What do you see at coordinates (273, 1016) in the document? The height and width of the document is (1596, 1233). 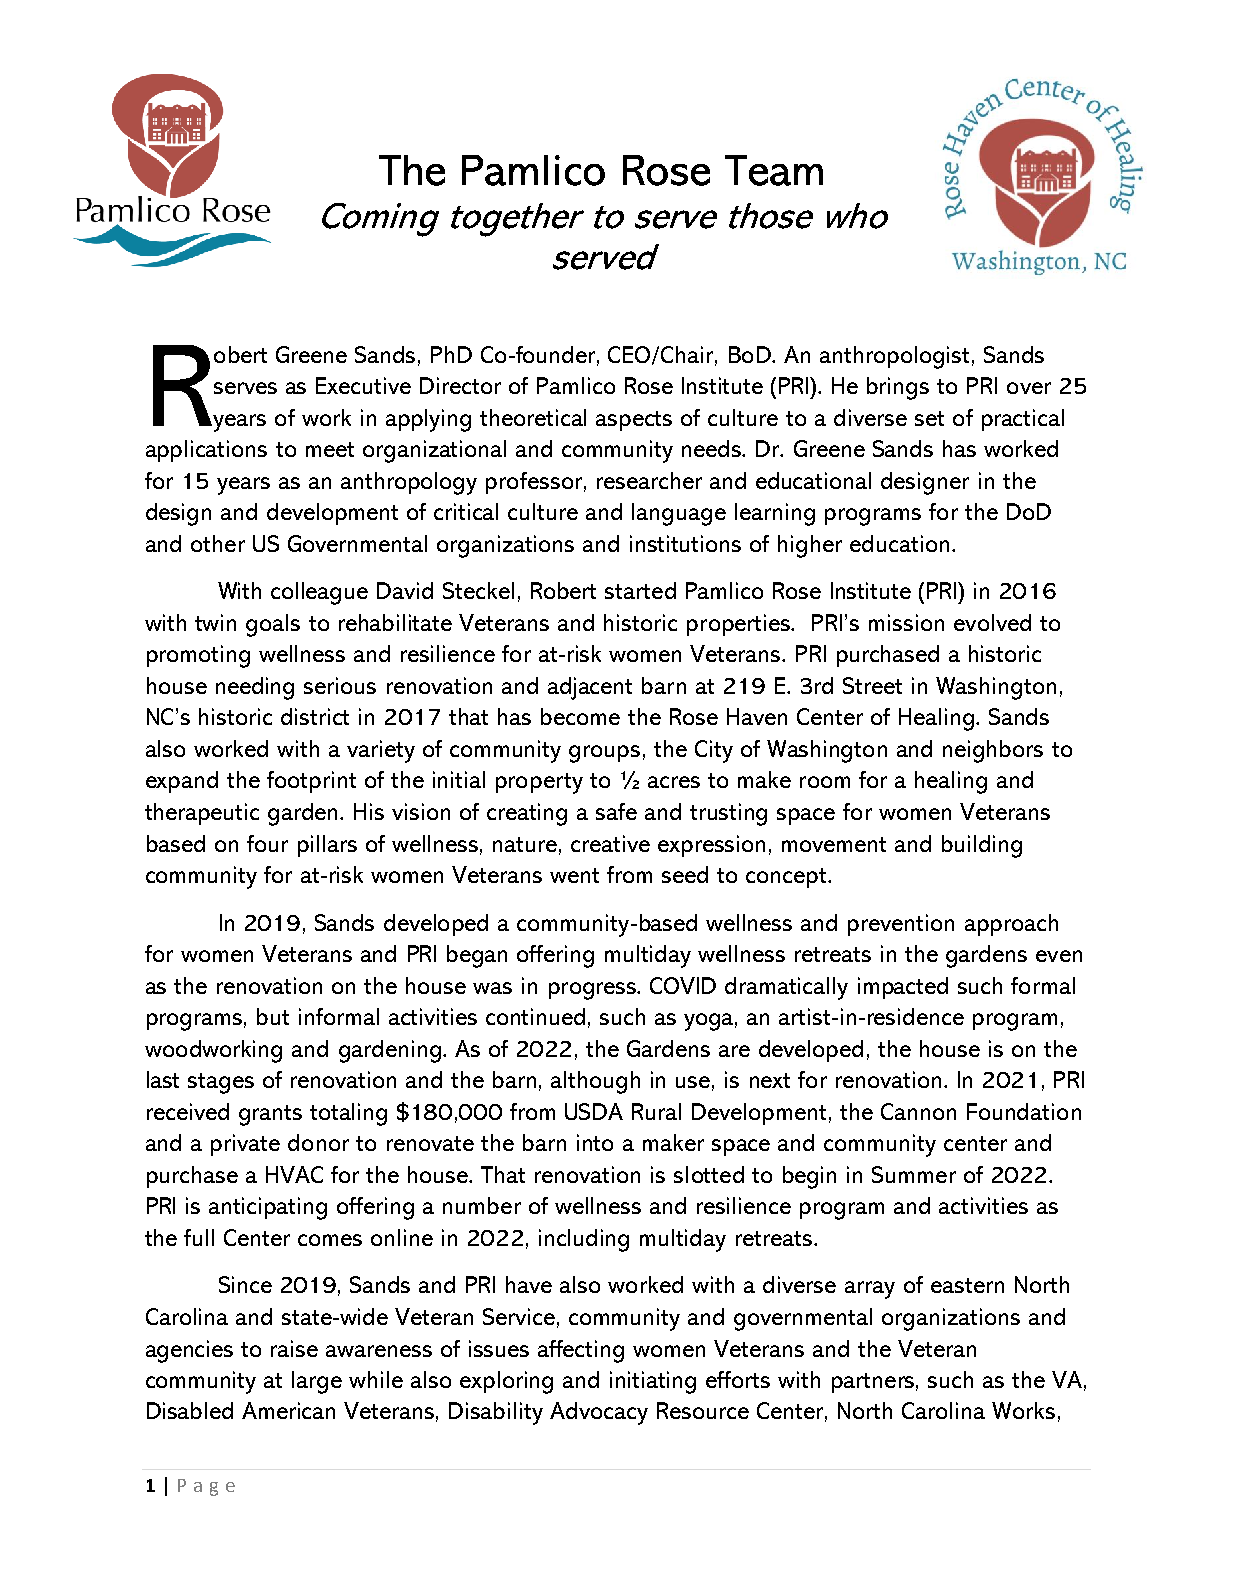 I see `but` at bounding box center [273, 1016].
